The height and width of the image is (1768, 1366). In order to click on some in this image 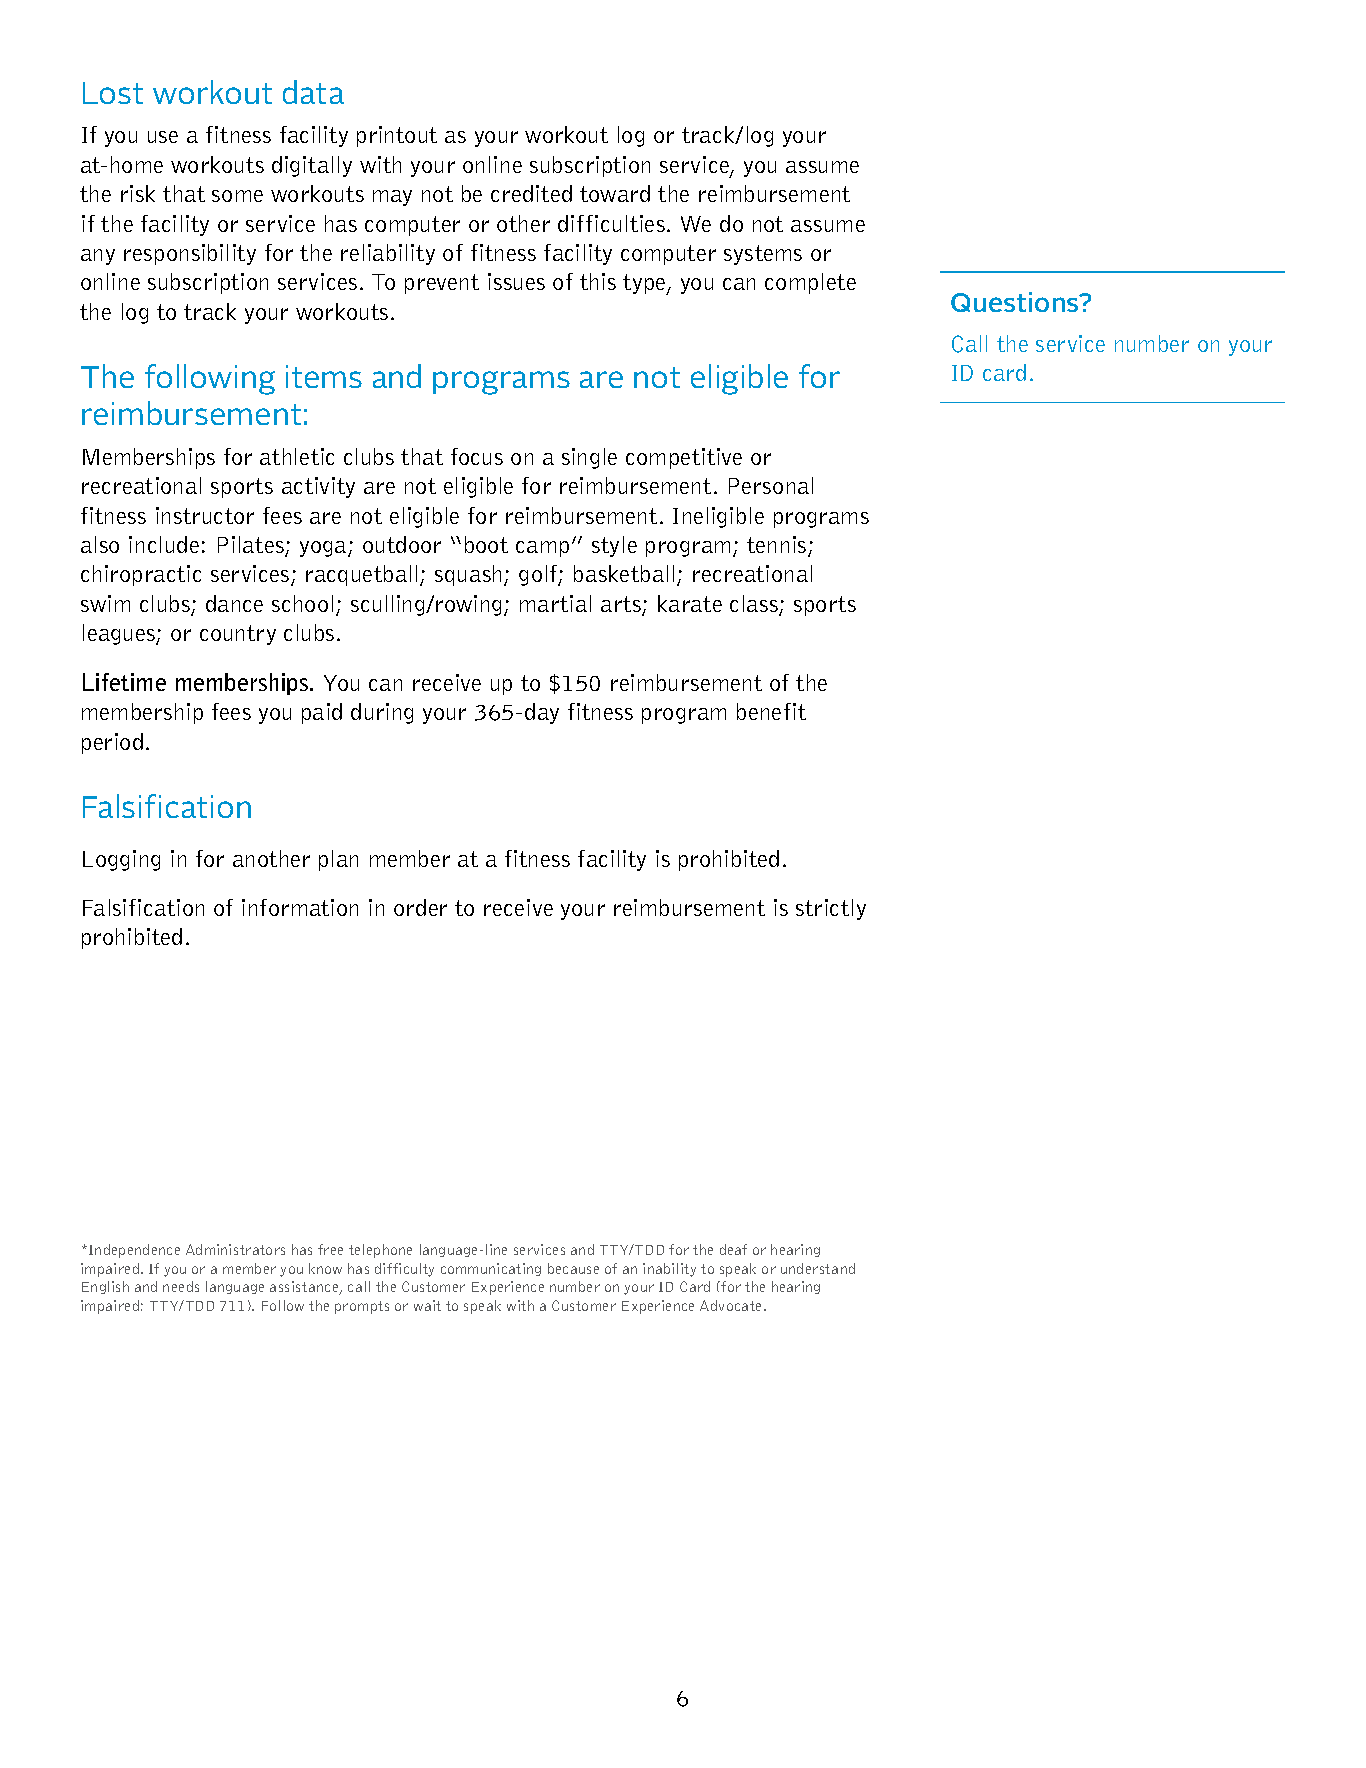, I will do `click(237, 196)`.
